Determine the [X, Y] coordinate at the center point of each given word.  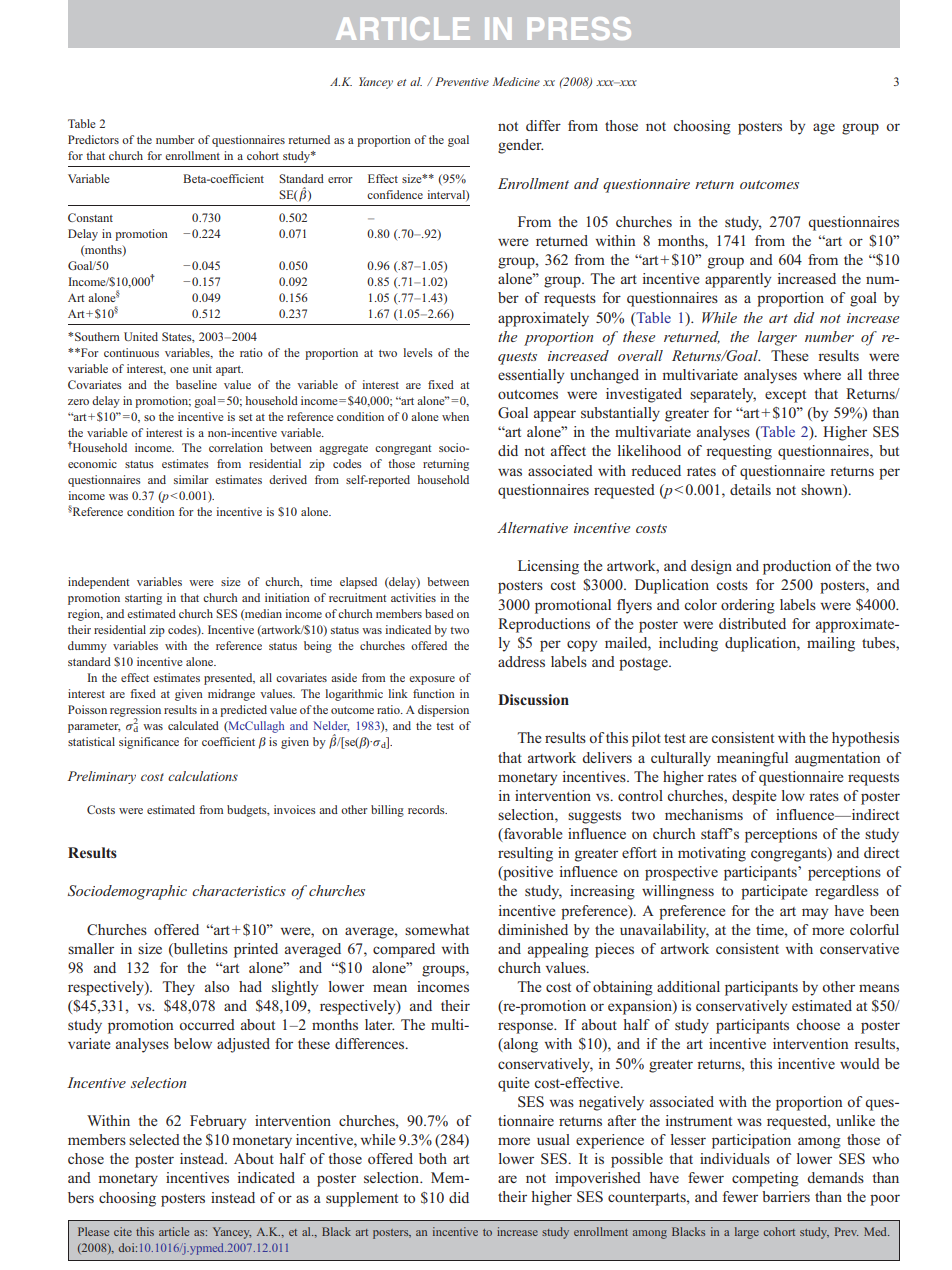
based [439, 613]
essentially [531, 376]
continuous [131, 352]
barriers [786, 1196]
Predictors [93, 139]
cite [123, 1231]
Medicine [516, 81]
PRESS [579, 28]
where [822, 374]
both [433, 1158]
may [815, 914]
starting [143, 599]
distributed [752, 623]
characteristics [239, 890]
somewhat [437, 929]
